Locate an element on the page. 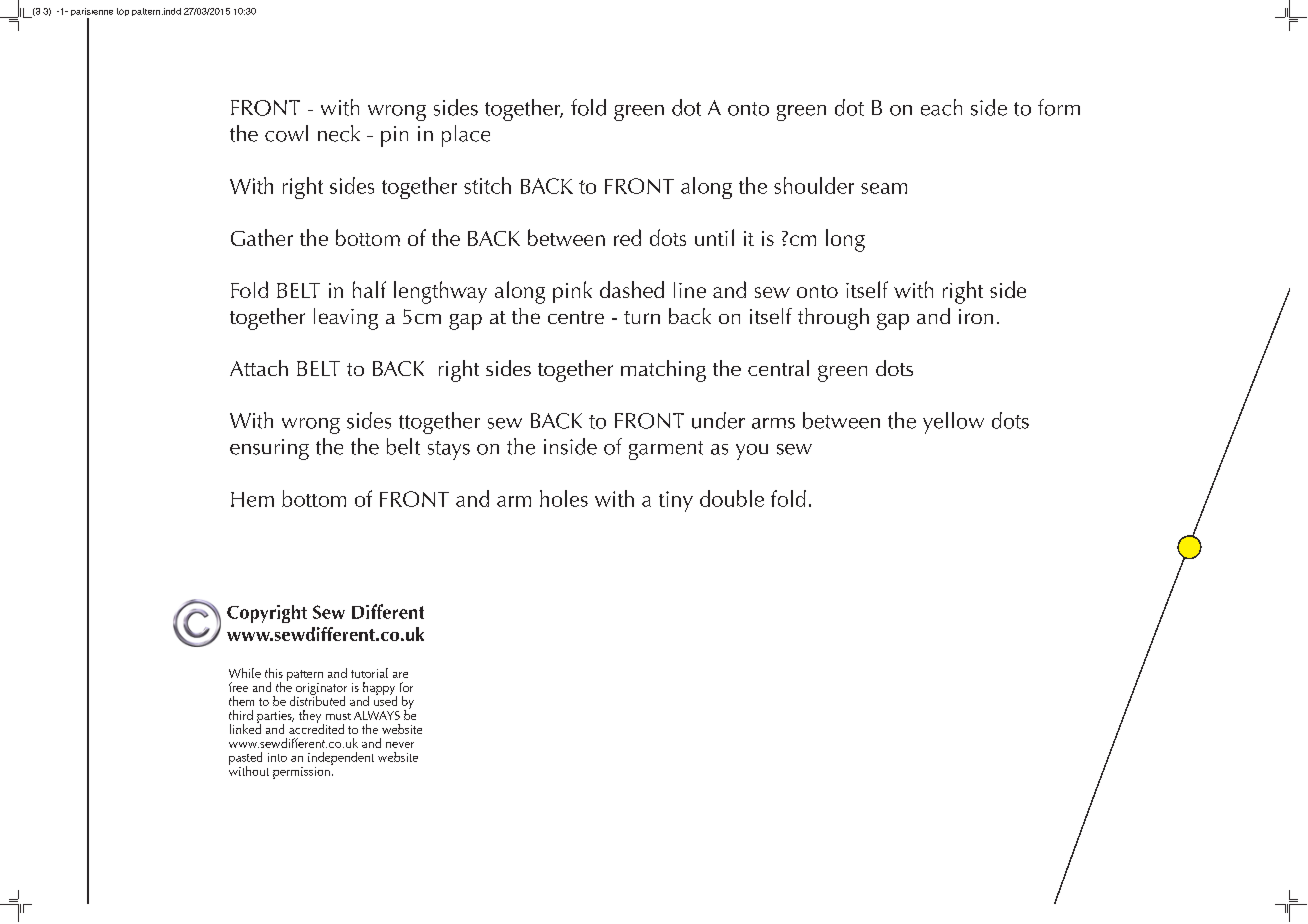 Image resolution: width=1308 pixels, height=924 pixels. top is located at coordinates (123, 12).
